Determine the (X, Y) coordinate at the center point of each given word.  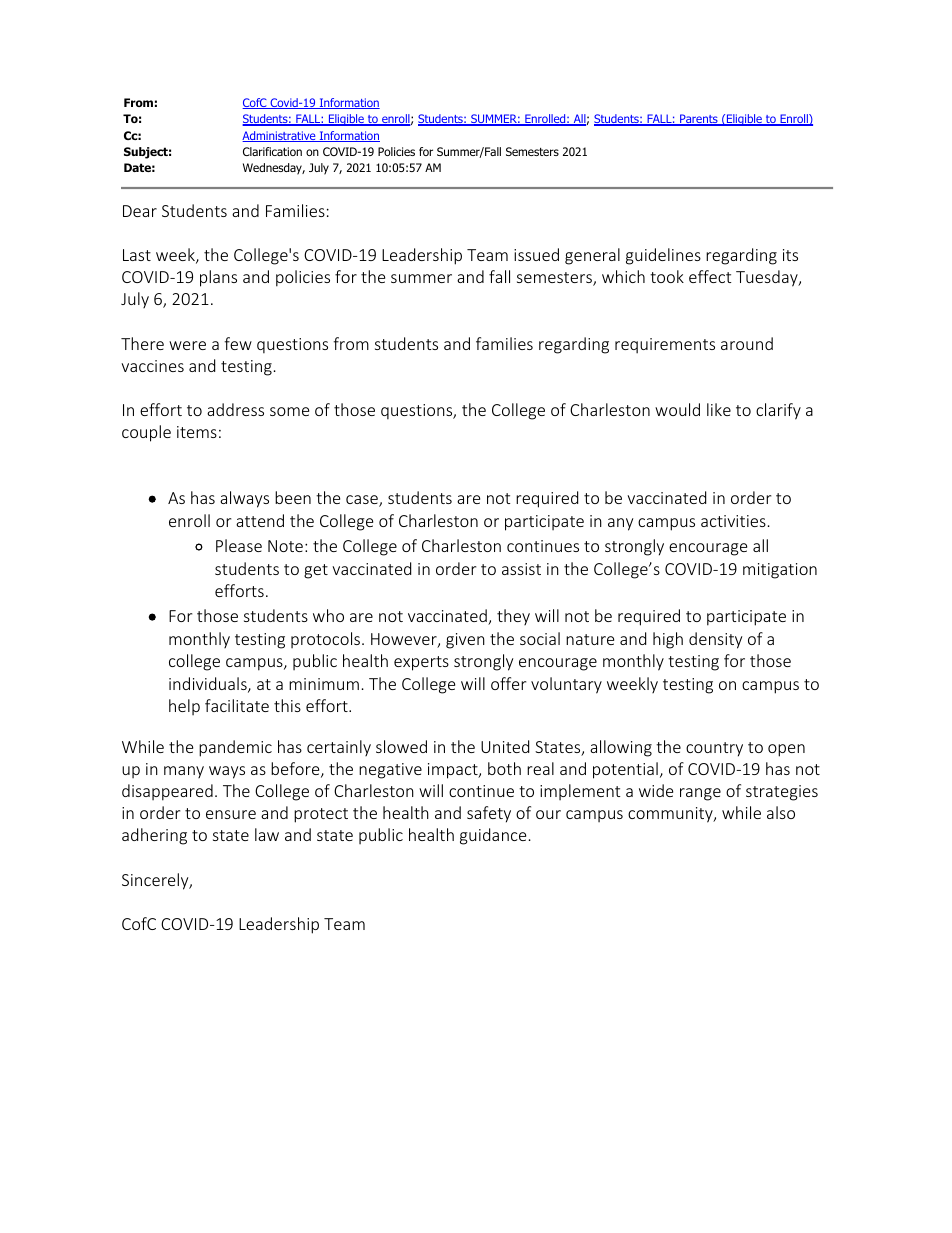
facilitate (237, 705)
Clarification (272, 151)
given (465, 641)
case (363, 501)
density (715, 640)
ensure (231, 814)
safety (489, 814)
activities (733, 521)
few (238, 343)
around (747, 343)
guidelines (663, 256)
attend (260, 520)
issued (536, 254)
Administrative (280, 136)
